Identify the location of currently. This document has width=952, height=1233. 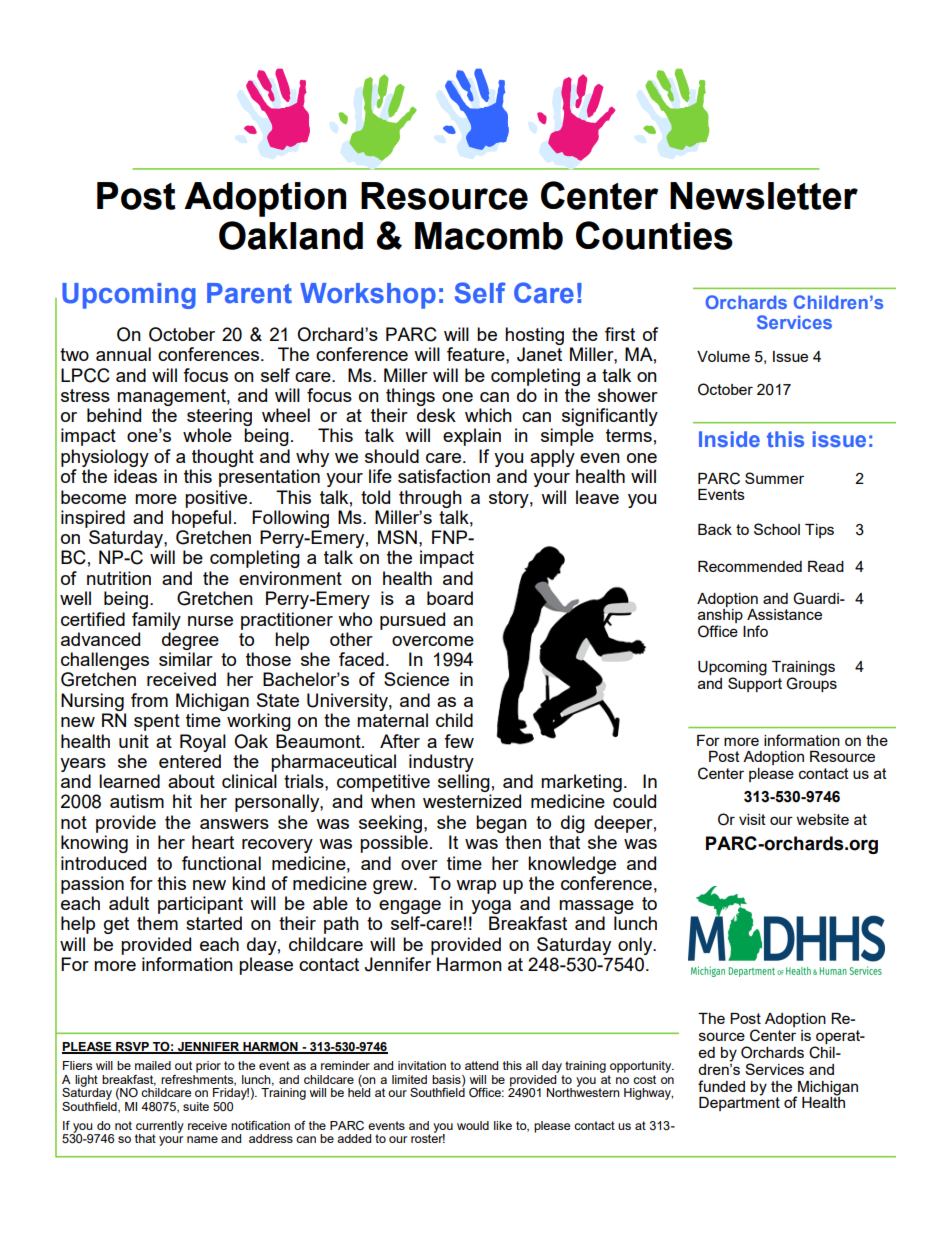
(160, 1128).
